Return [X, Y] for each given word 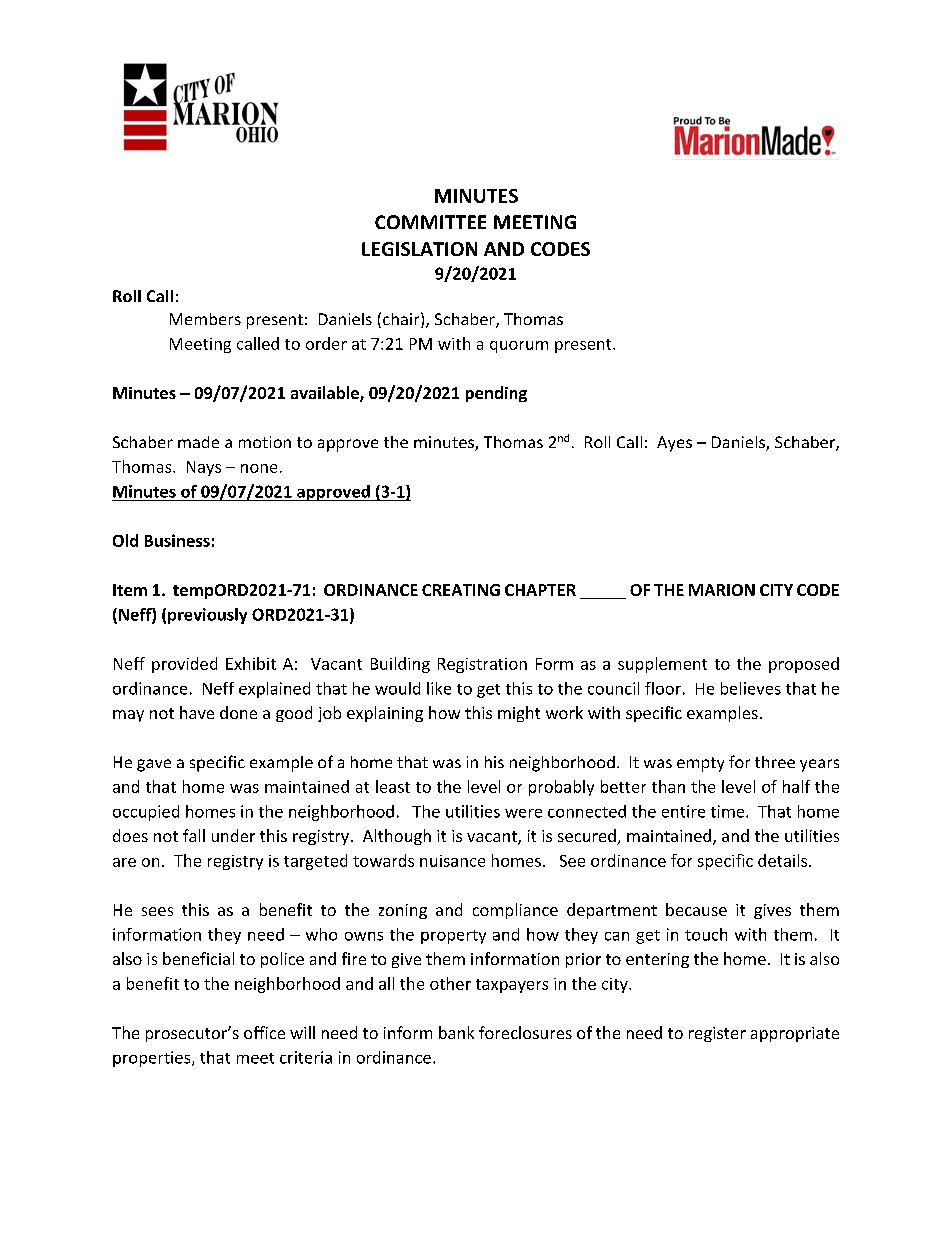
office [264, 1032]
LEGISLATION [419, 249]
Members [205, 319]
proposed [804, 665]
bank [456, 1032]
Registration [482, 665]
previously [207, 616]
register [717, 1034]
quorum [519, 347]
